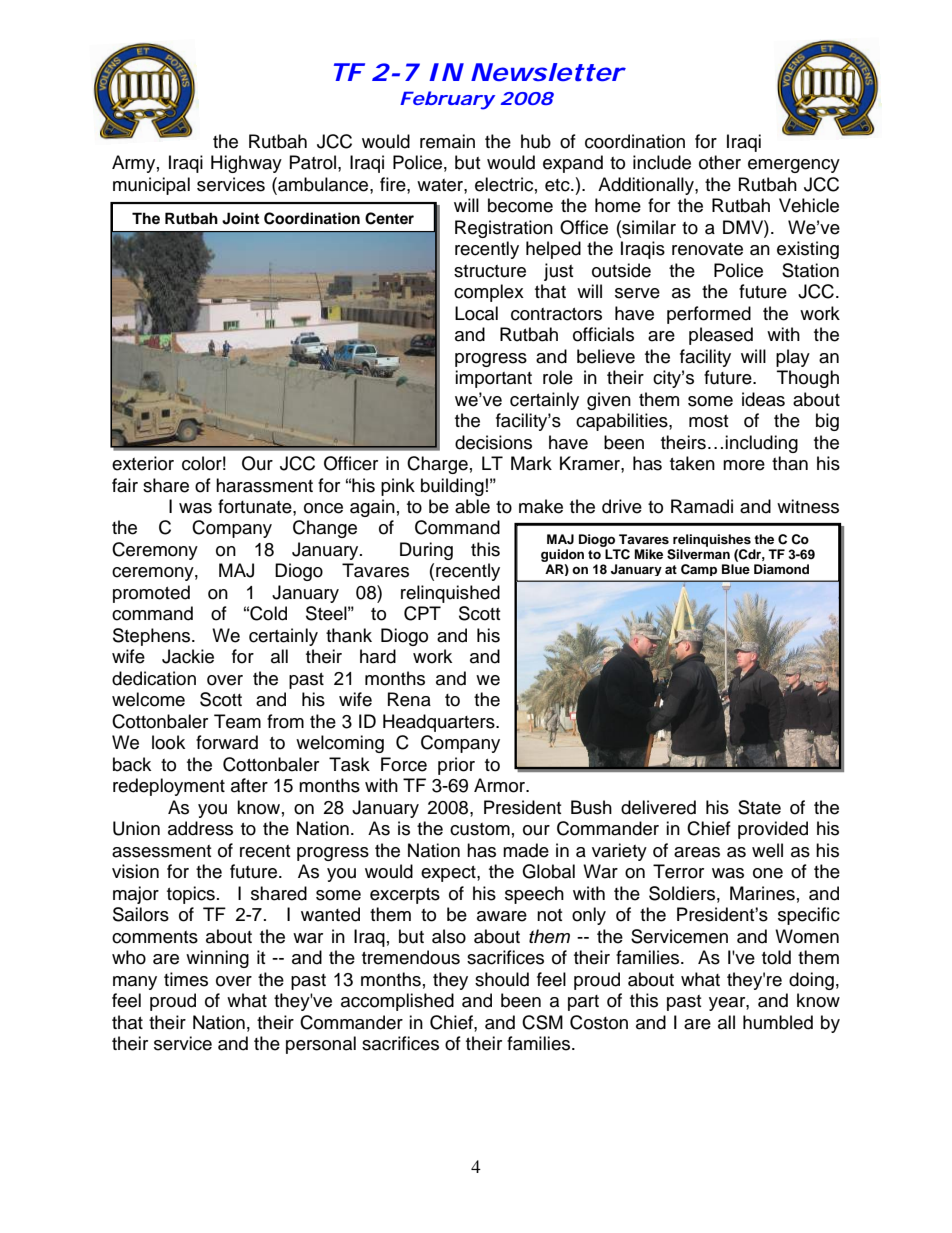 The height and width of the screenshot is (1233, 952). Describe the element at coordinates (151, 594) in the screenshot. I see `promoted` at that location.
